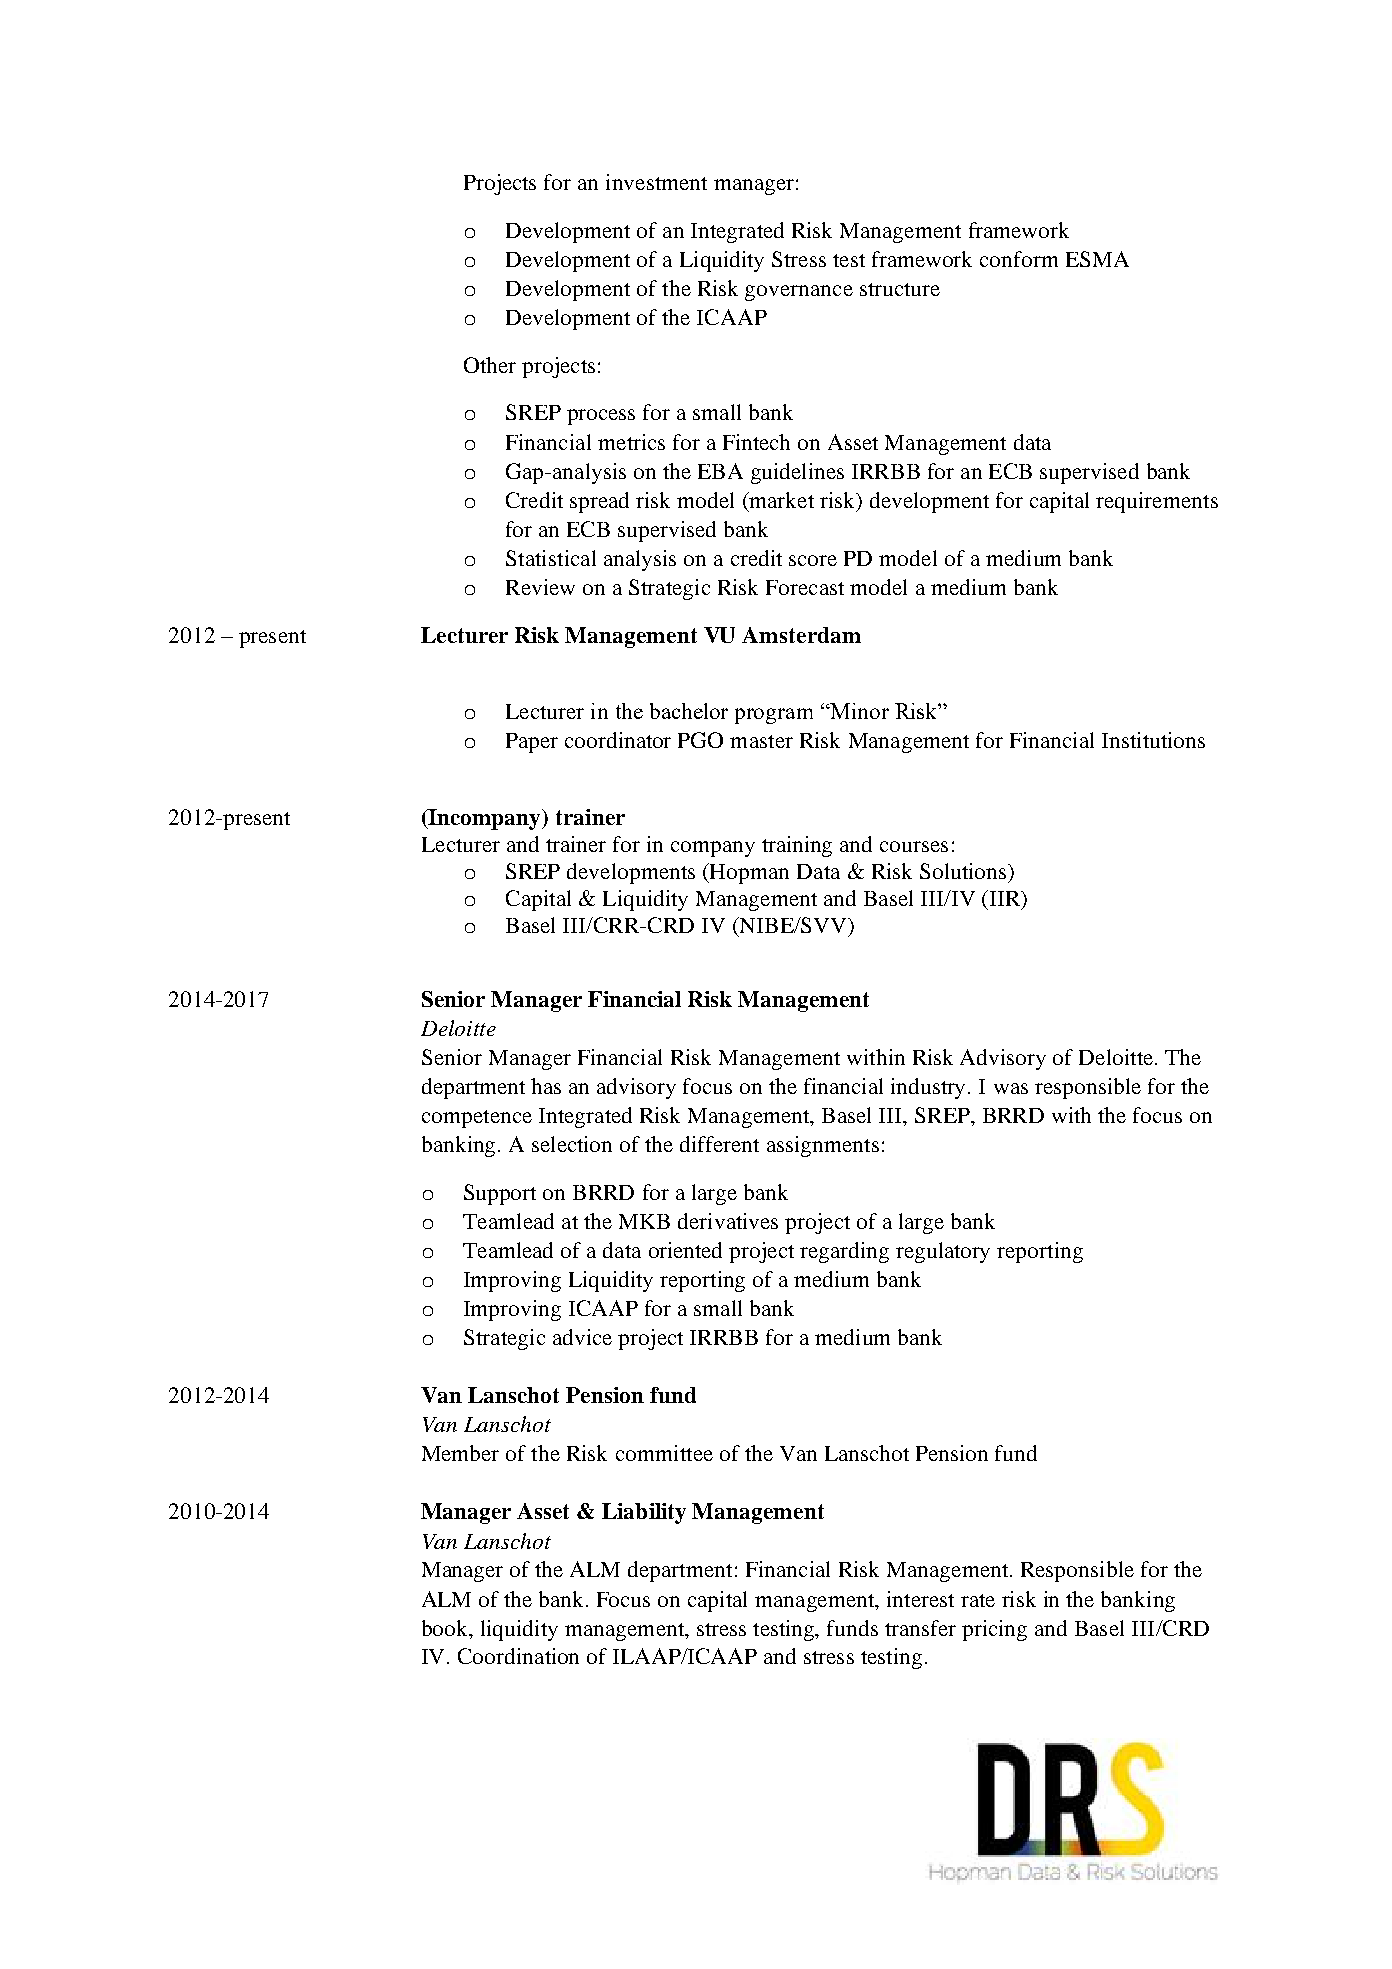 This image has height=1969, width=1392. I want to click on Solutions, so click(964, 871).
